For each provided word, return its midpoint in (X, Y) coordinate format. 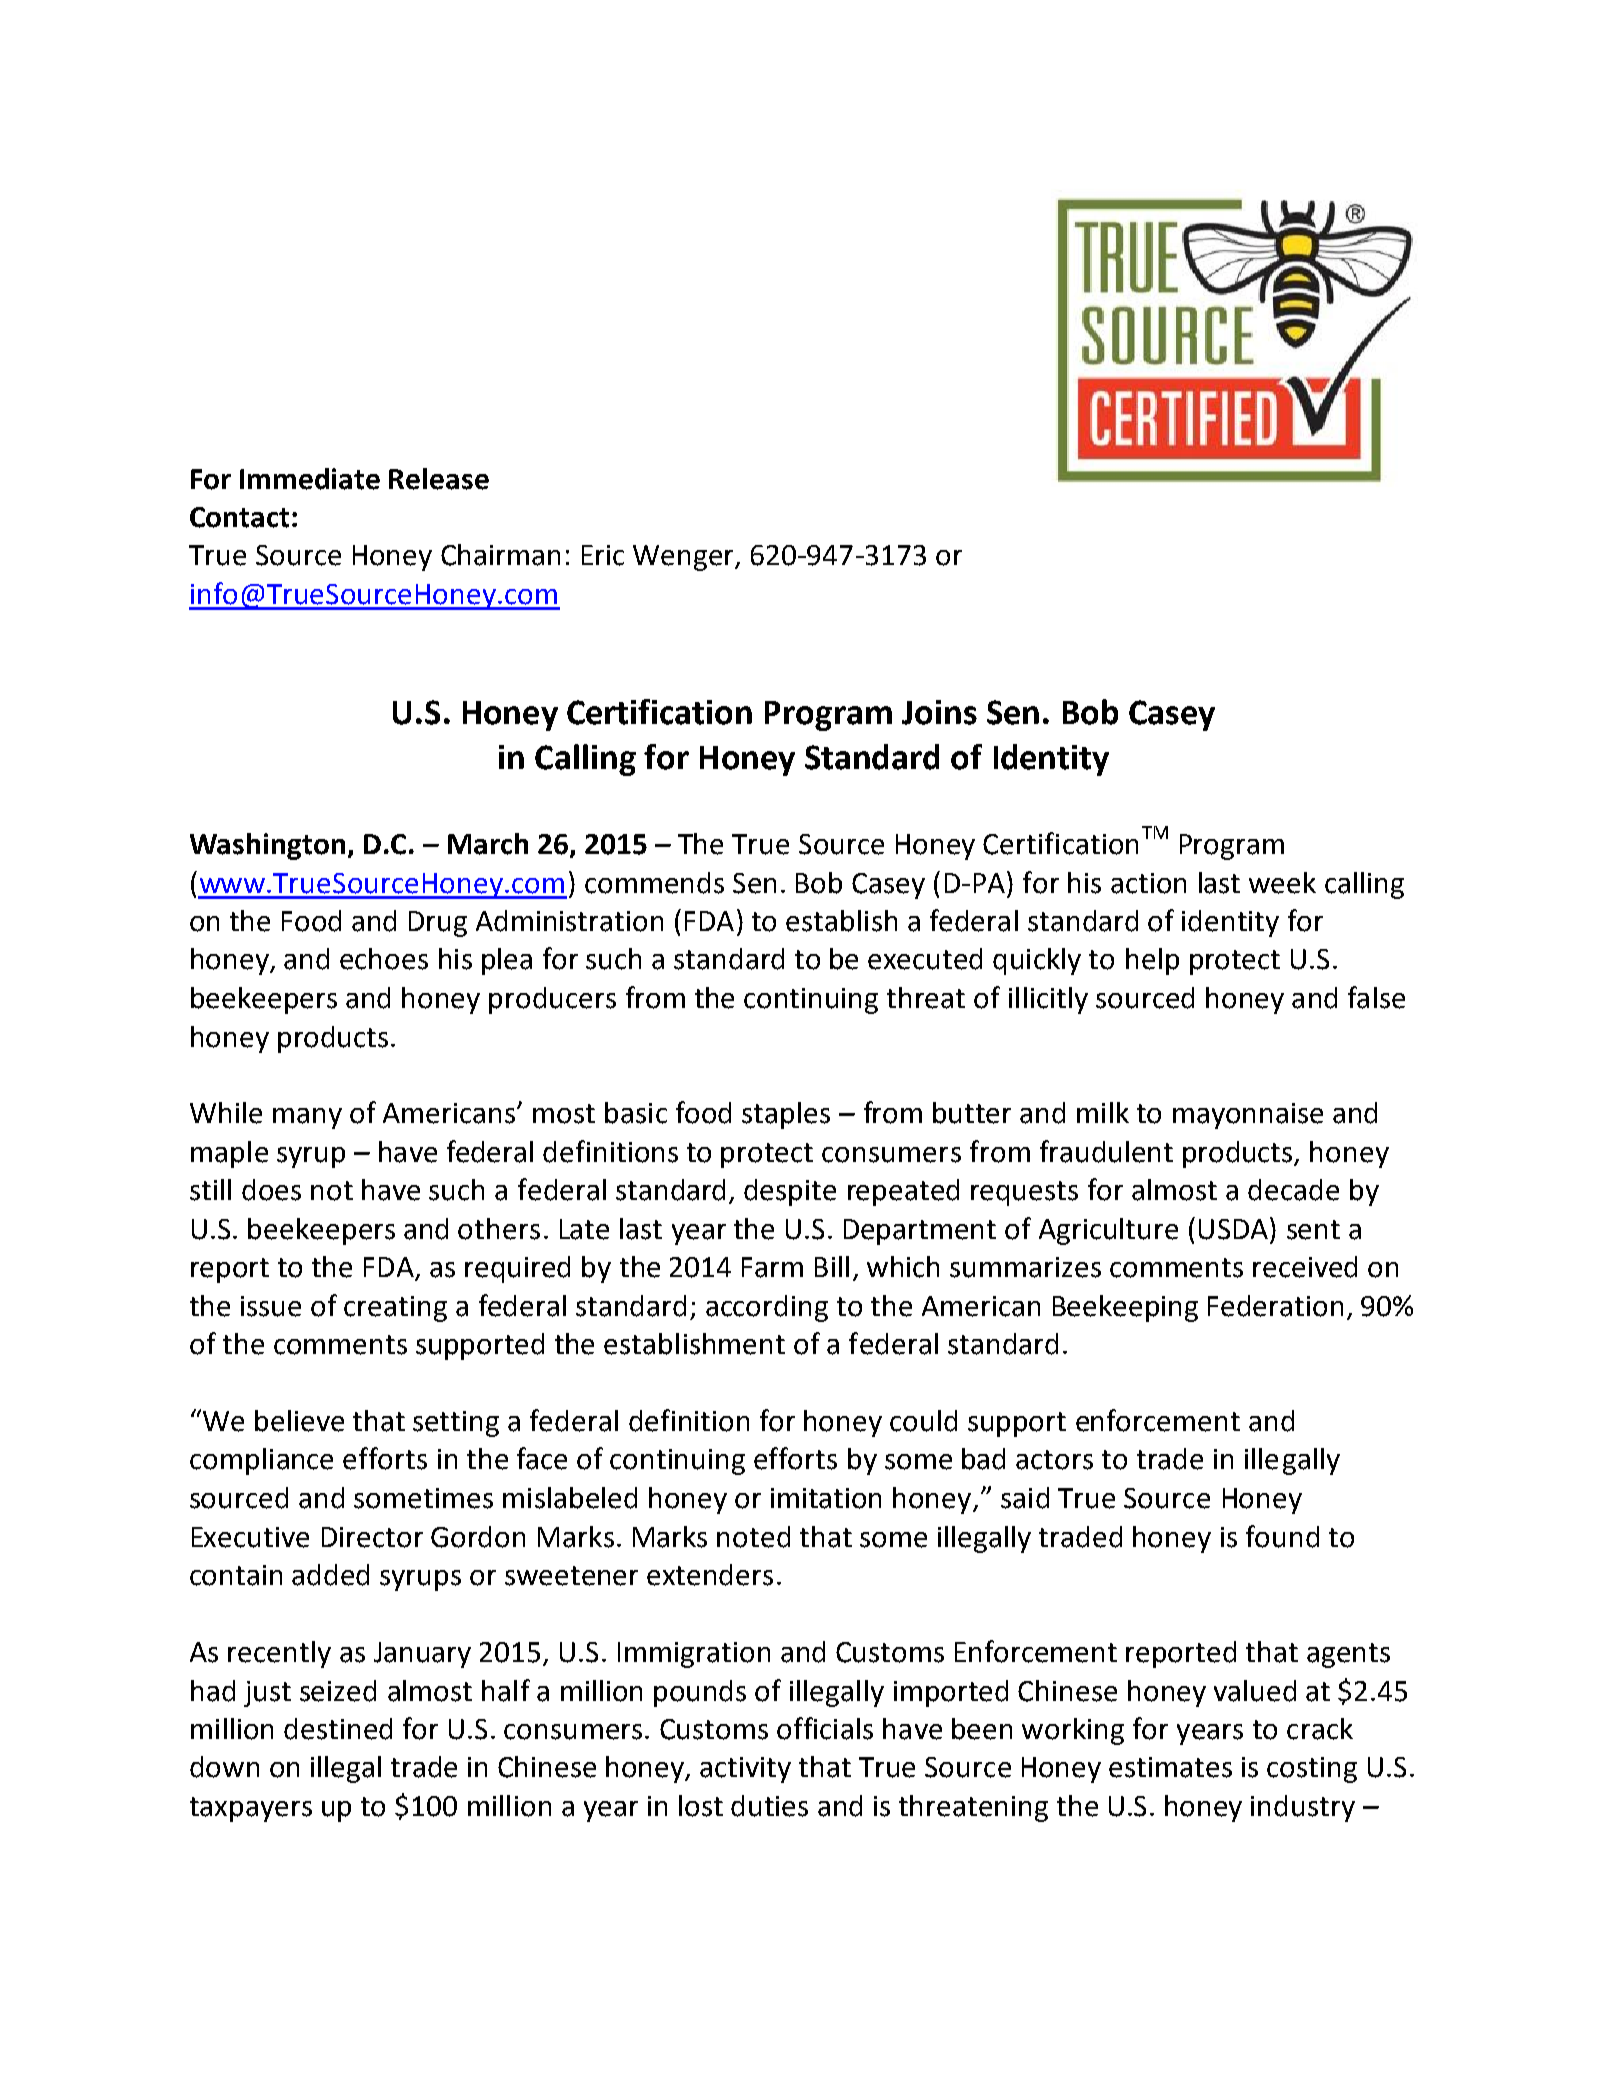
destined (338, 1729)
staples (786, 1115)
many (307, 1118)
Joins (939, 712)
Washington (267, 846)
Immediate (310, 479)
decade (1293, 1190)
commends (654, 883)
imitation (826, 1498)
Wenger (684, 558)
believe (299, 1421)
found (1282, 1536)
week (1282, 883)
